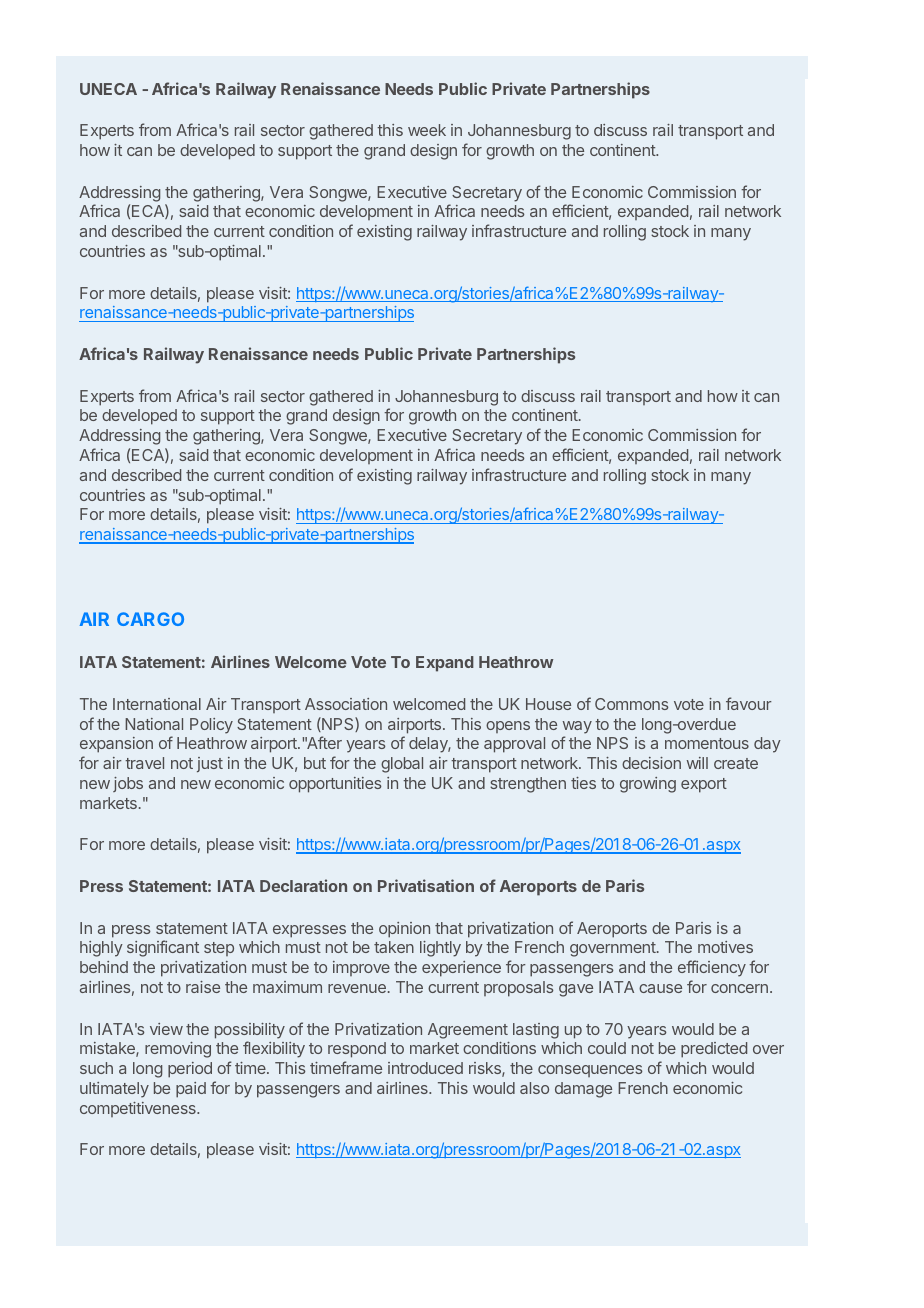 The height and width of the screenshot is (1308, 924). I want to click on CARGO, so click(150, 619).
